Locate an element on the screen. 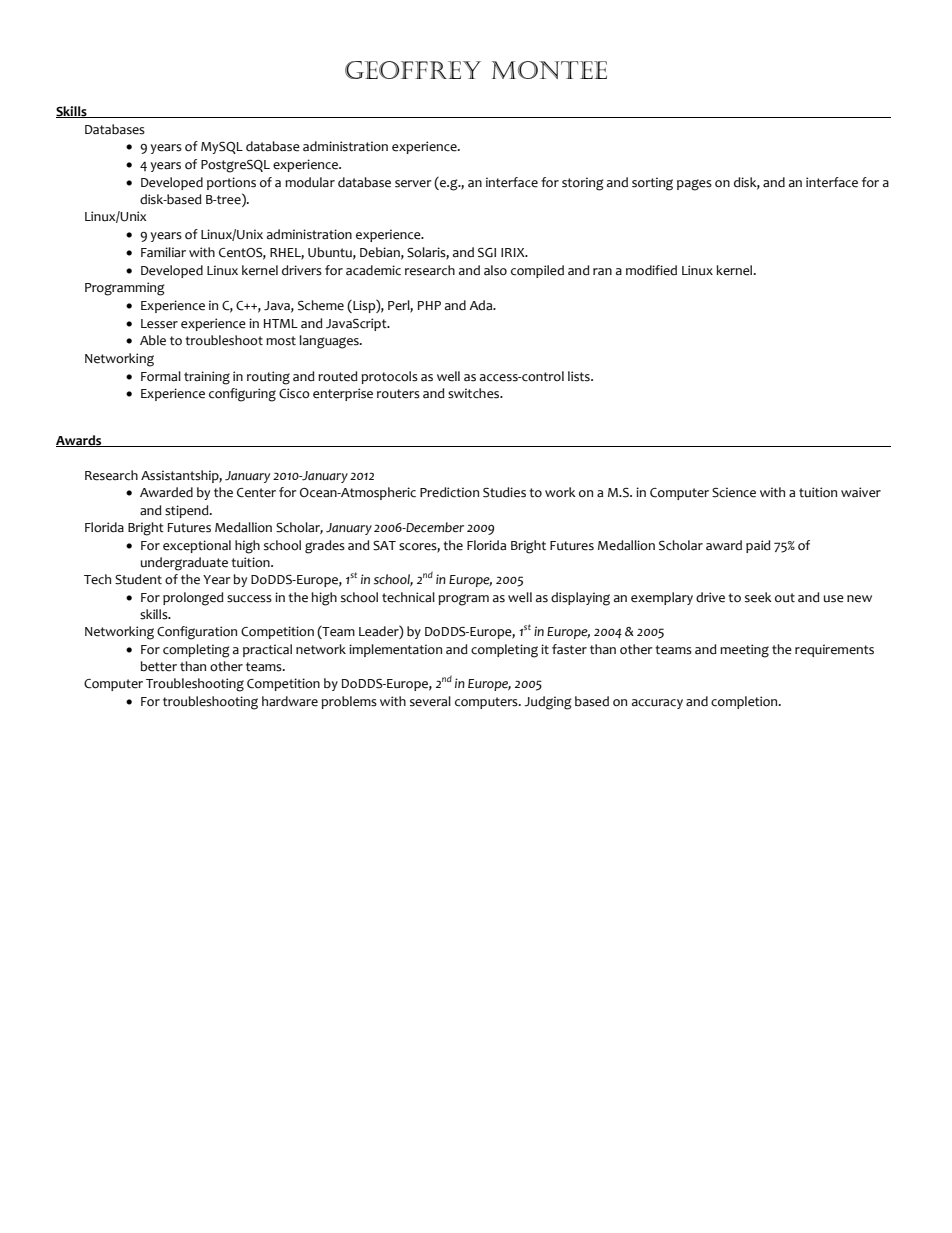 The width and height of the screenshot is (952, 1233). modified is located at coordinates (651, 270).
